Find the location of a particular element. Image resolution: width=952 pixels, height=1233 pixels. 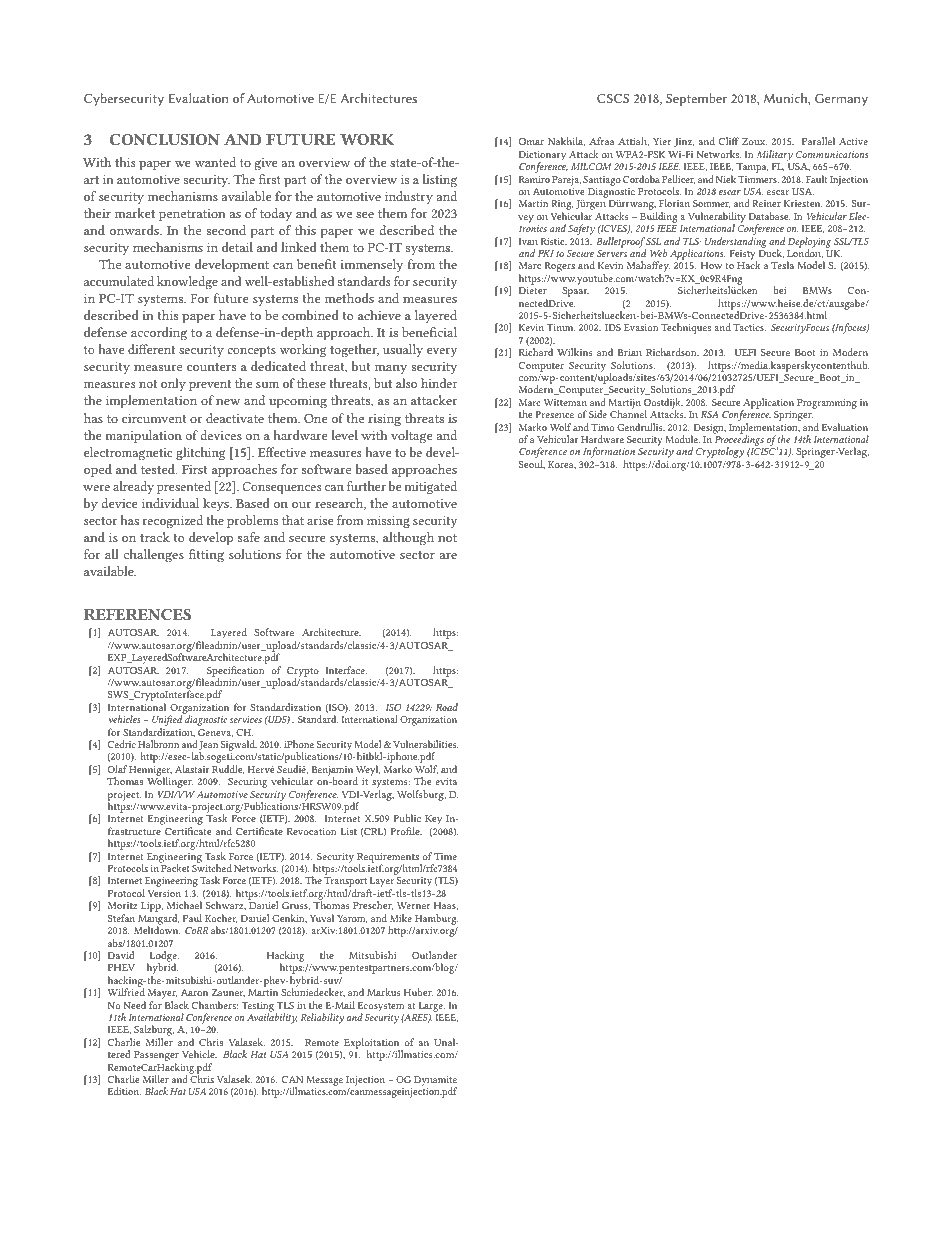

mitigated is located at coordinates (430, 488).
